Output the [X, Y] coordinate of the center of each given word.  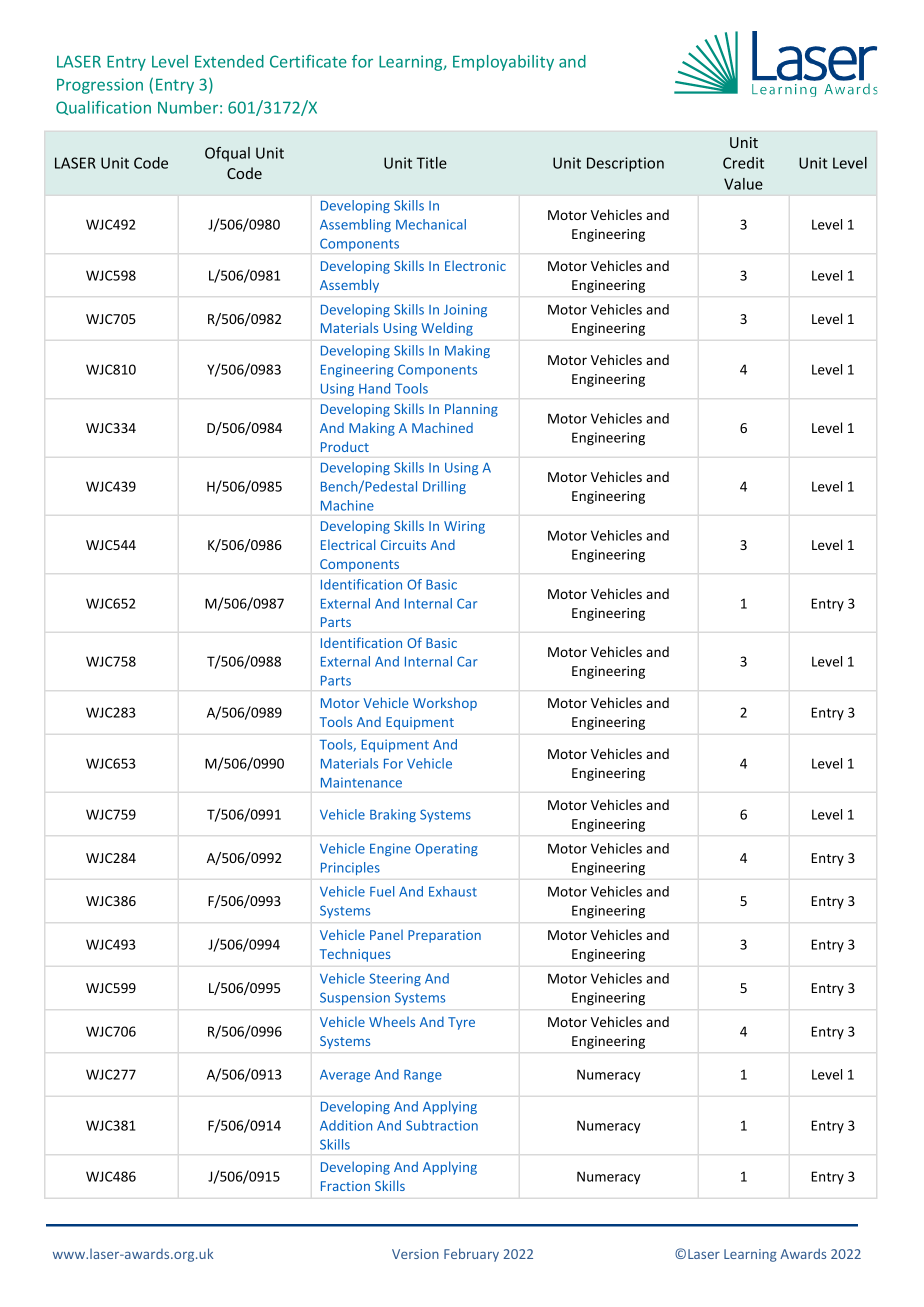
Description [625, 164]
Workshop [445, 704]
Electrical [348, 544]
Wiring [464, 527]
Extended [229, 61]
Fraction [345, 1186]
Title [432, 163]
